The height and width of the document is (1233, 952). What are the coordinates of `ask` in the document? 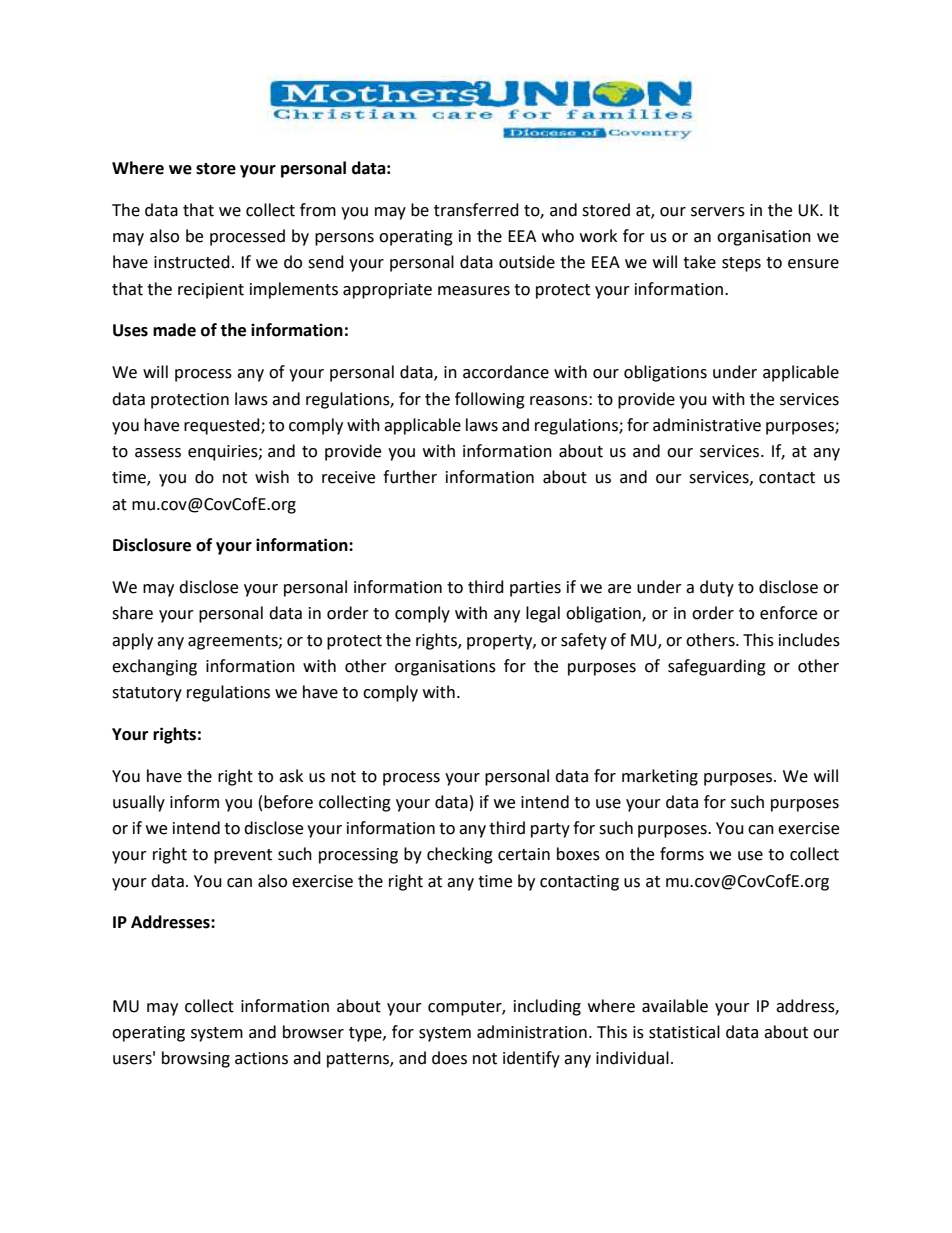 It's located at (291, 776).
